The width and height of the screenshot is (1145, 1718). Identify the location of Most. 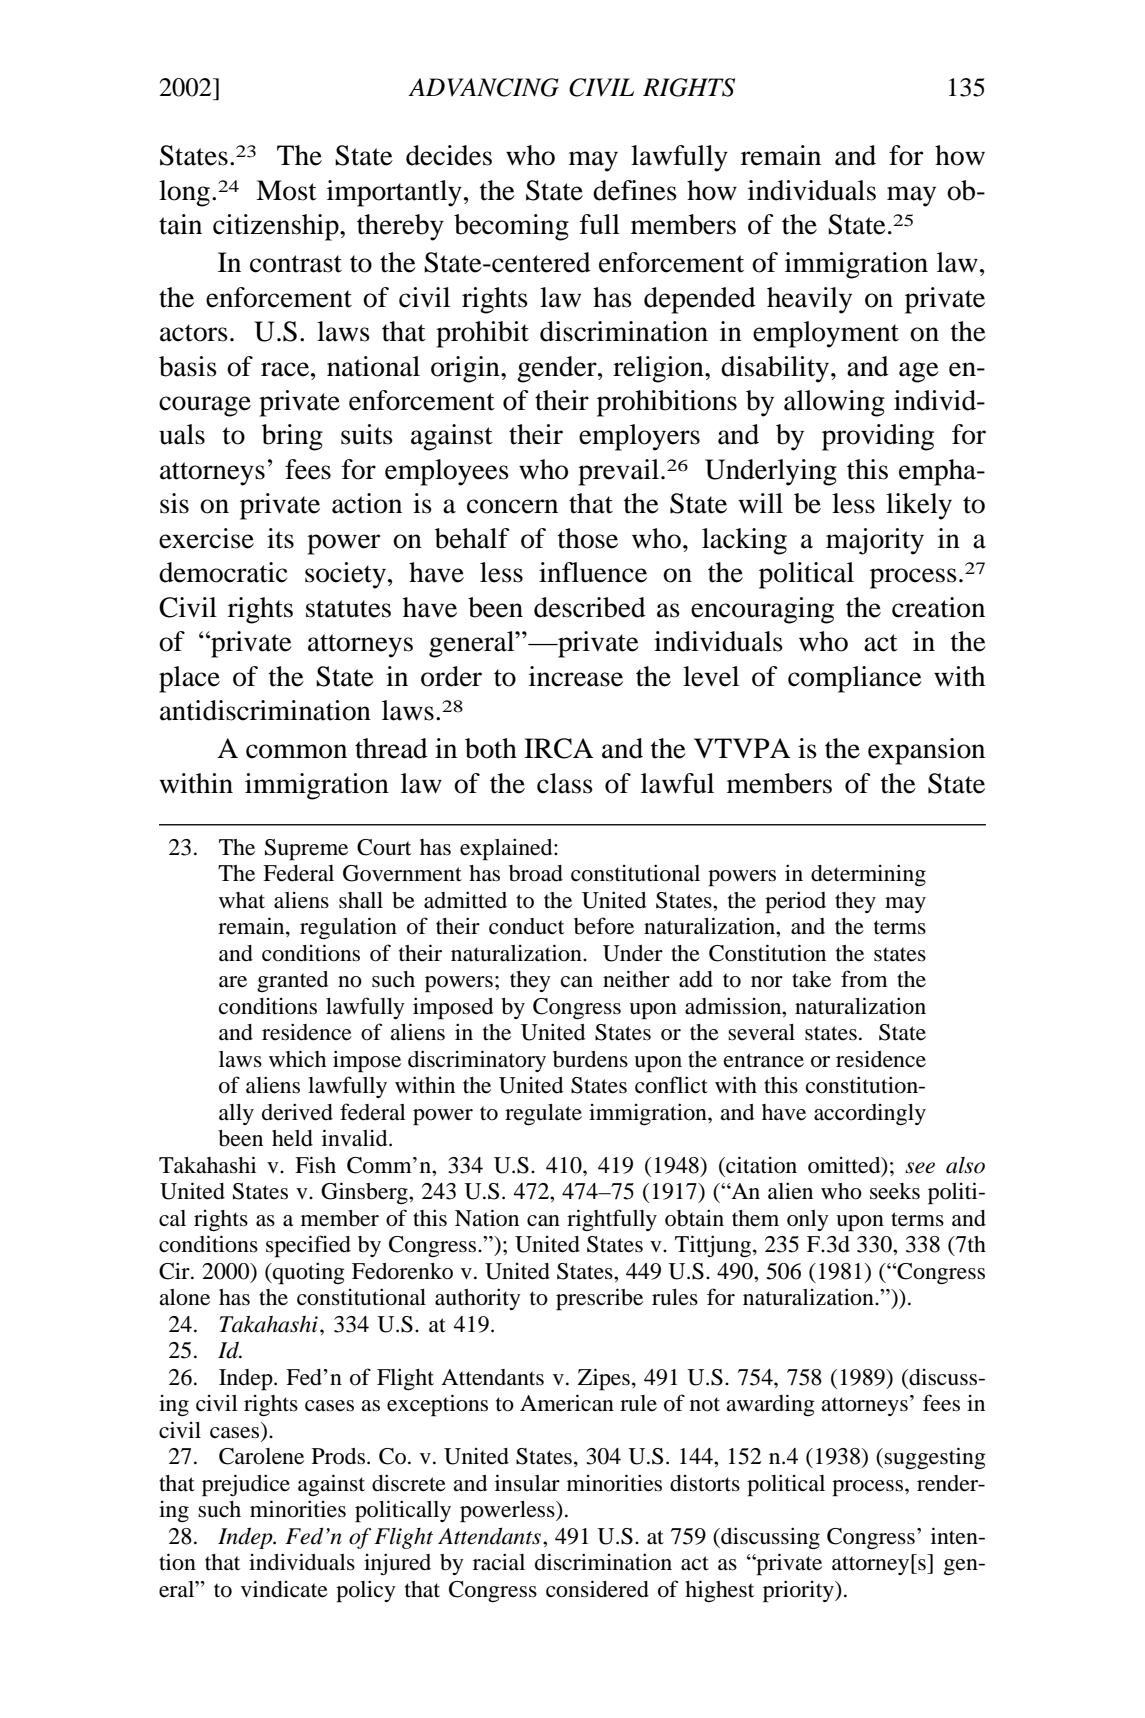
(286, 190).
